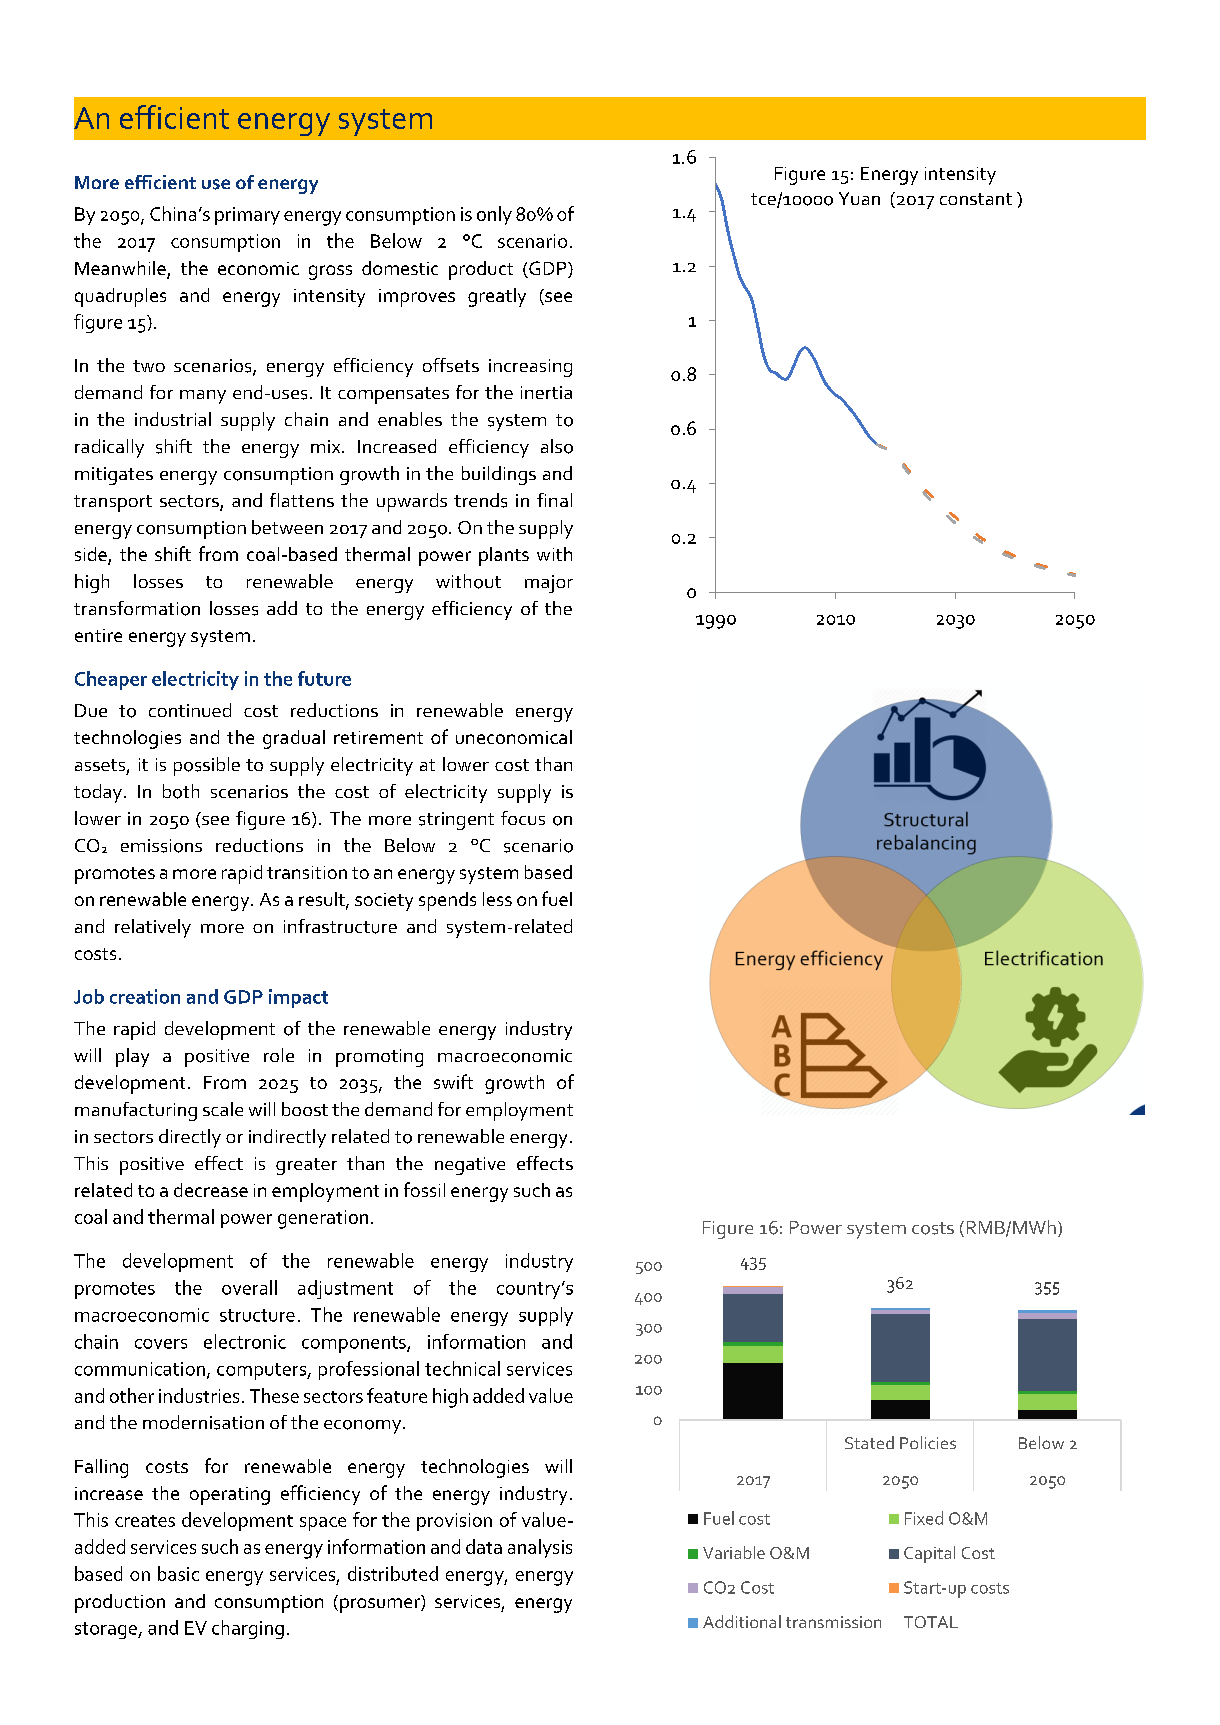 The height and width of the page is (1725, 1220). I want to click on negative, so click(470, 1166).
